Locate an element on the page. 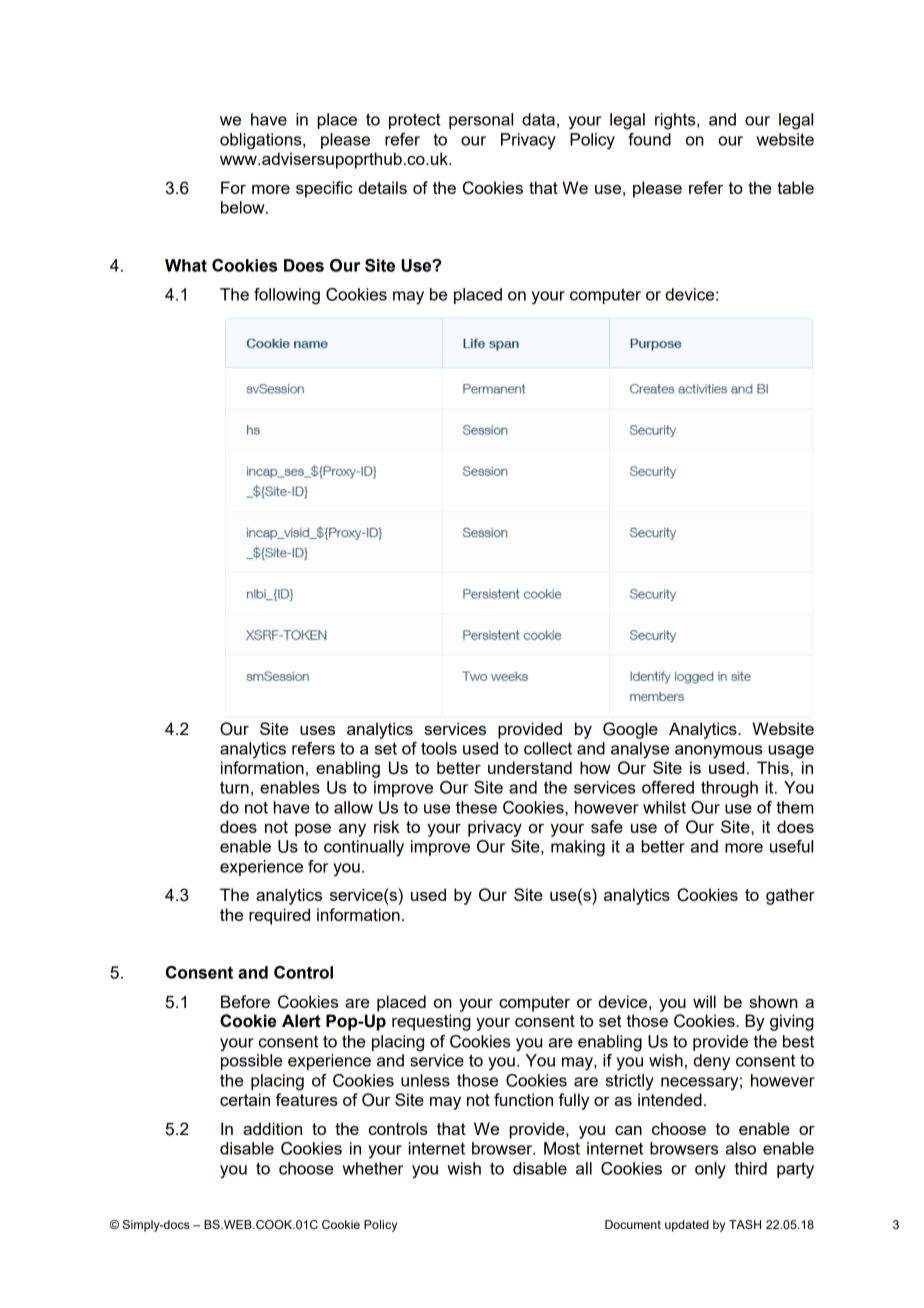  uses is located at coordinates (317, 730).
